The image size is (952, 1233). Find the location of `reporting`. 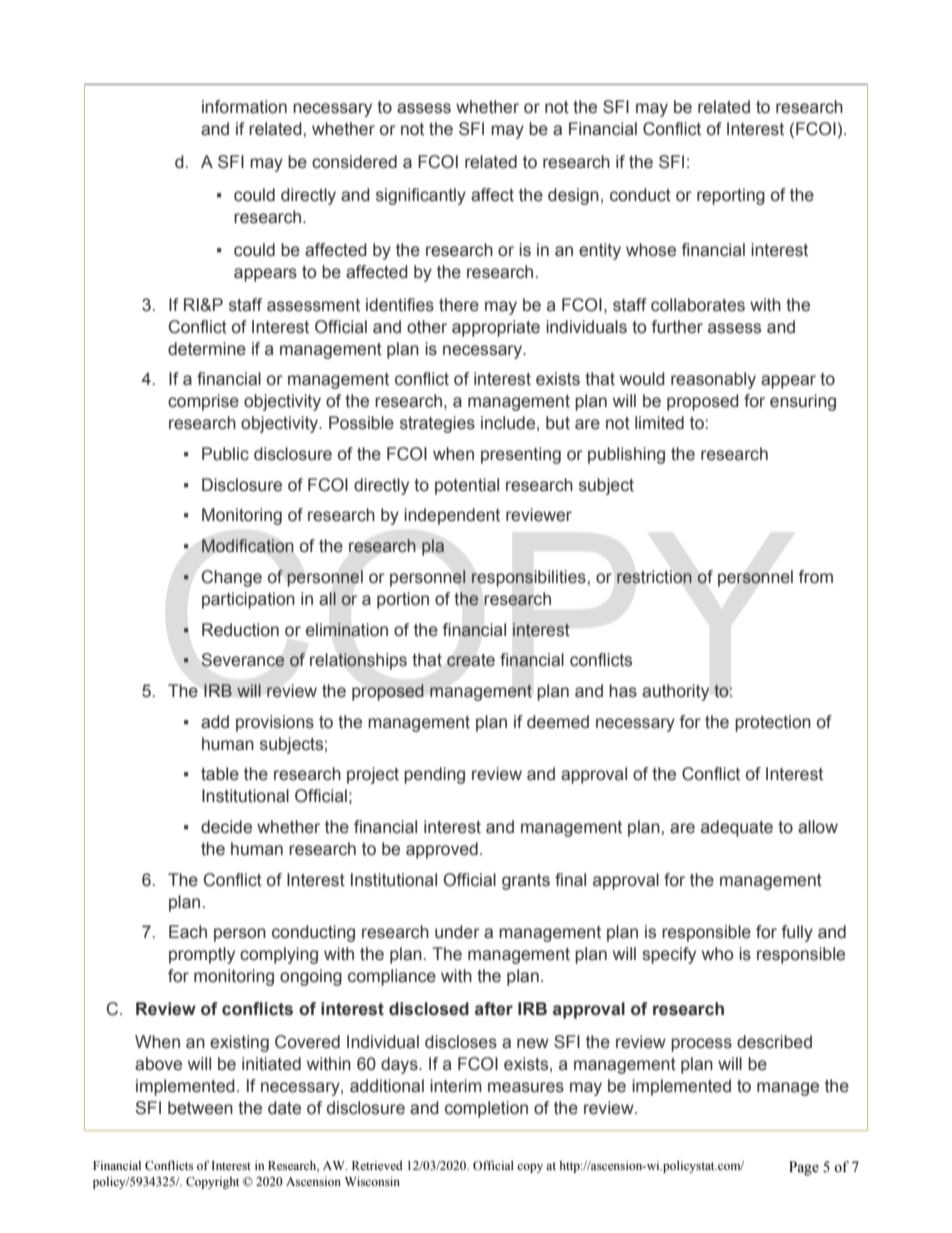

reporting is located at coordinates (731, 196).
